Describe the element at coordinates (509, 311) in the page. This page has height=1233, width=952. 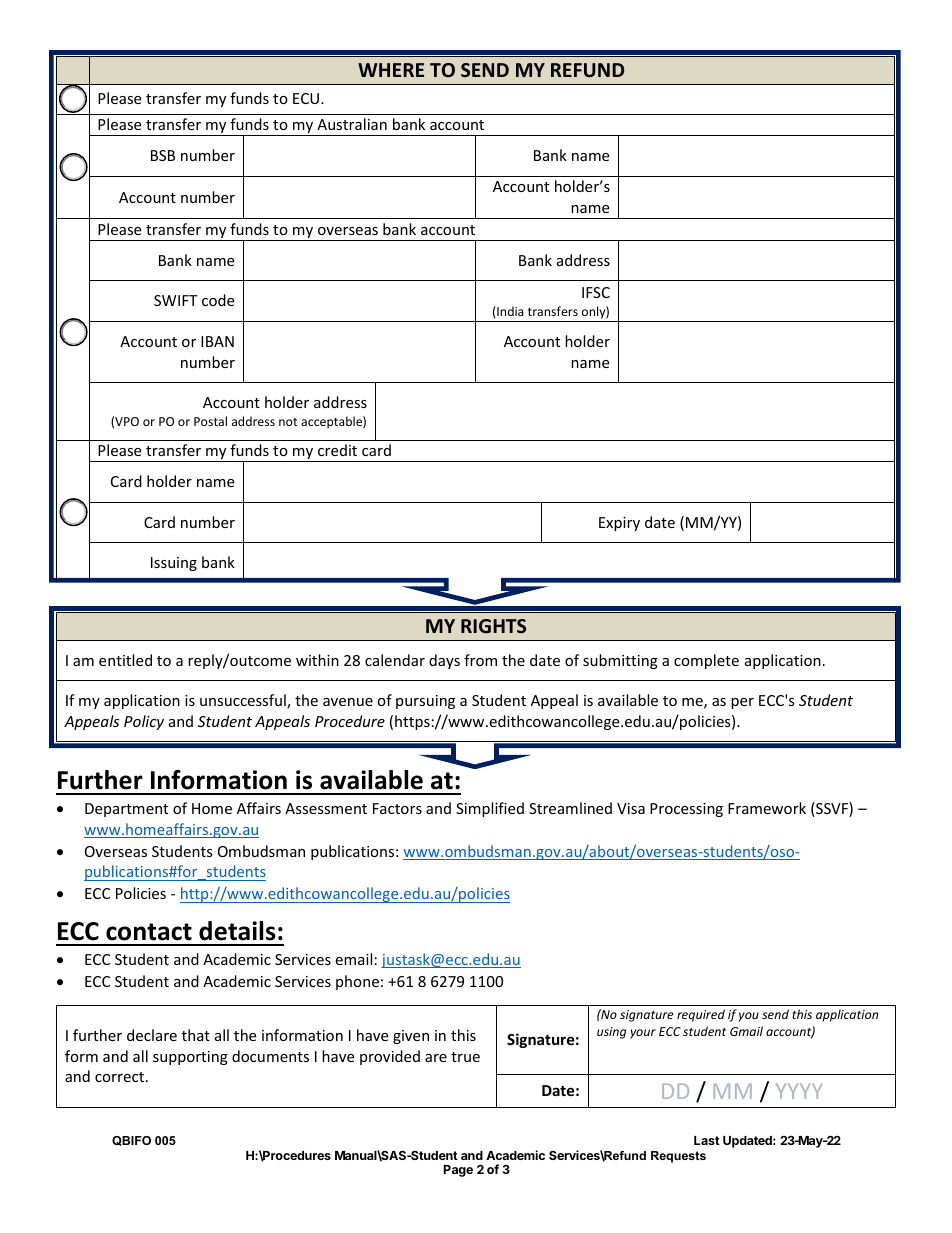
I see `India` at that location.
